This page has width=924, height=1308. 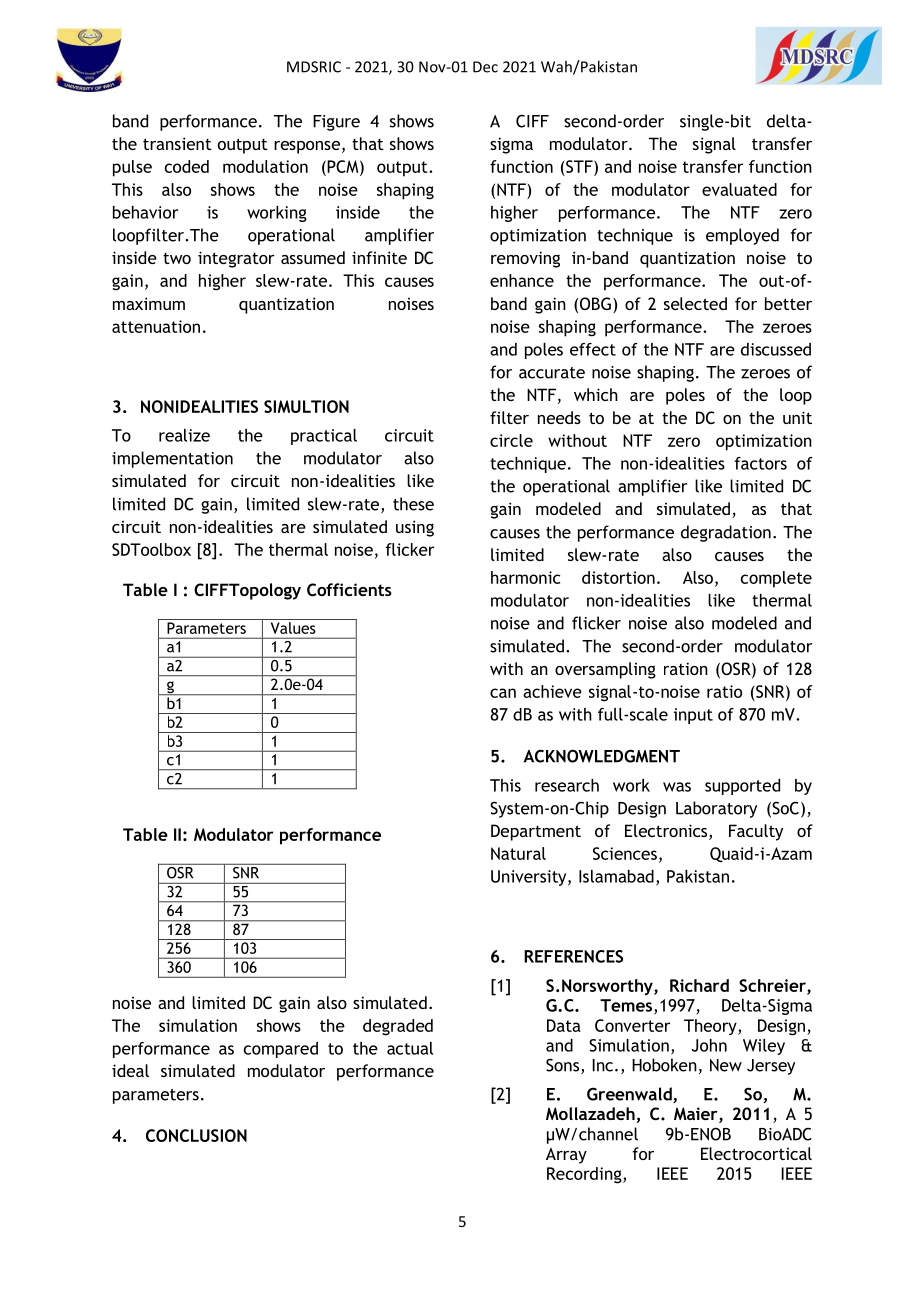 I want to click on Values, so click(x=293, y=628).
